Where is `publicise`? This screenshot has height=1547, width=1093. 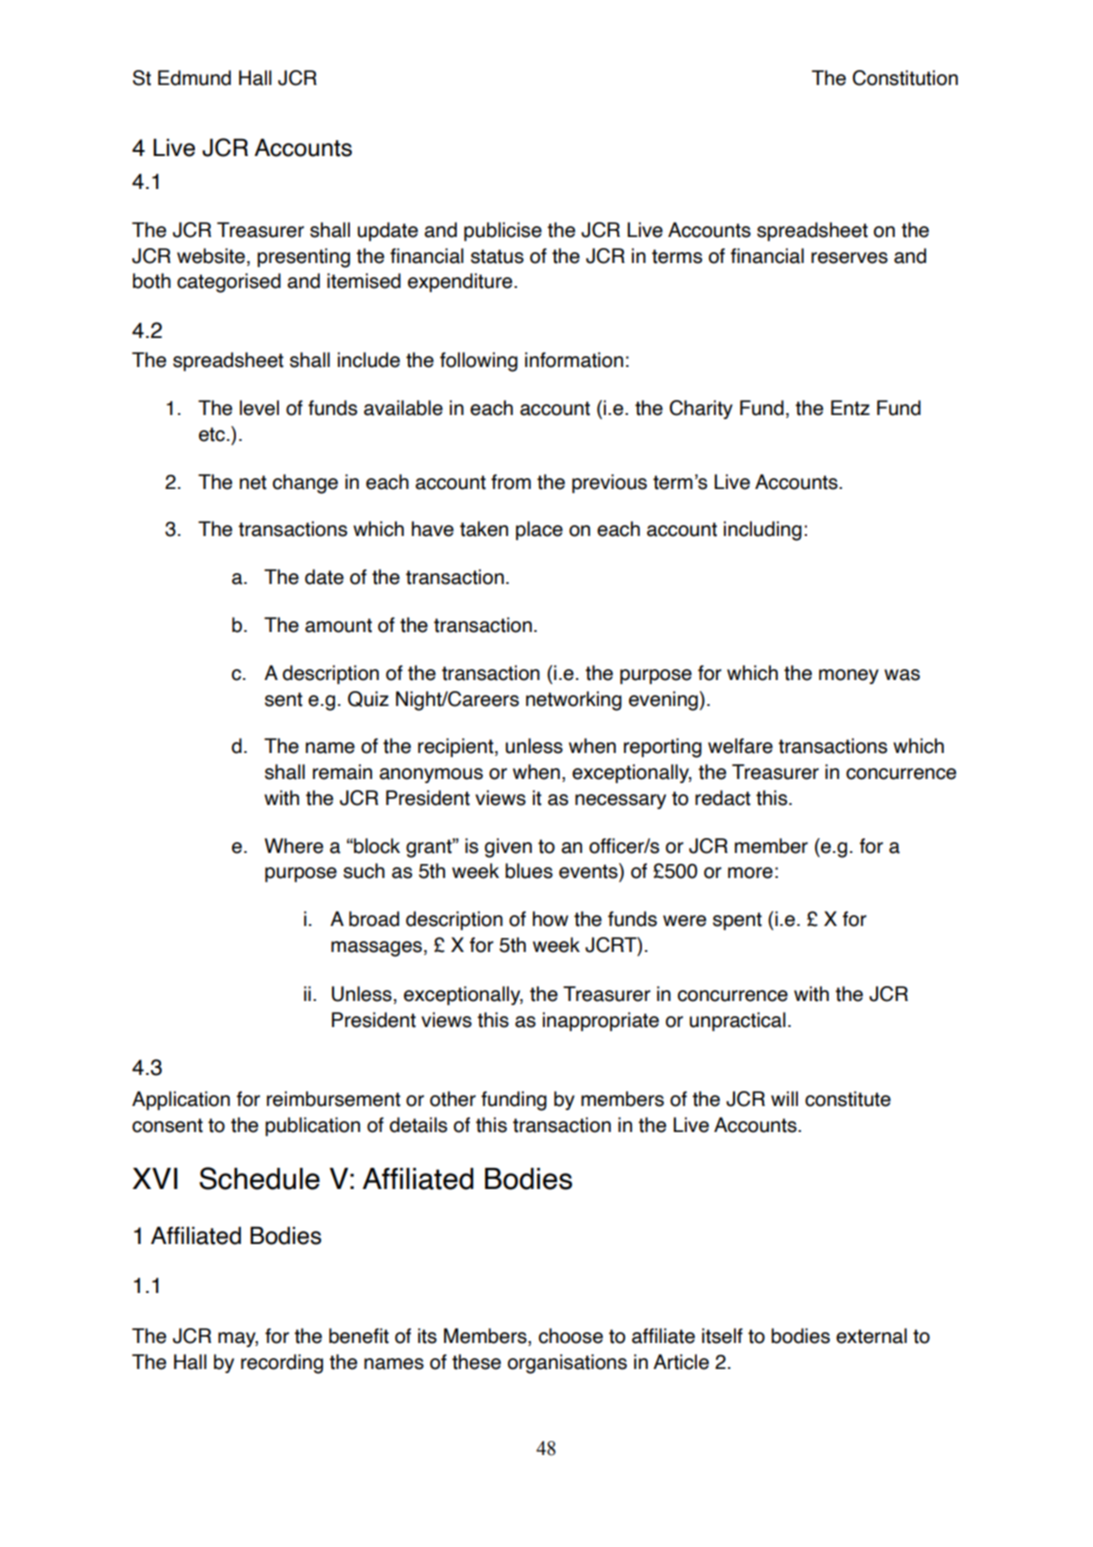 publicise is located at coordinates (503, 231).
